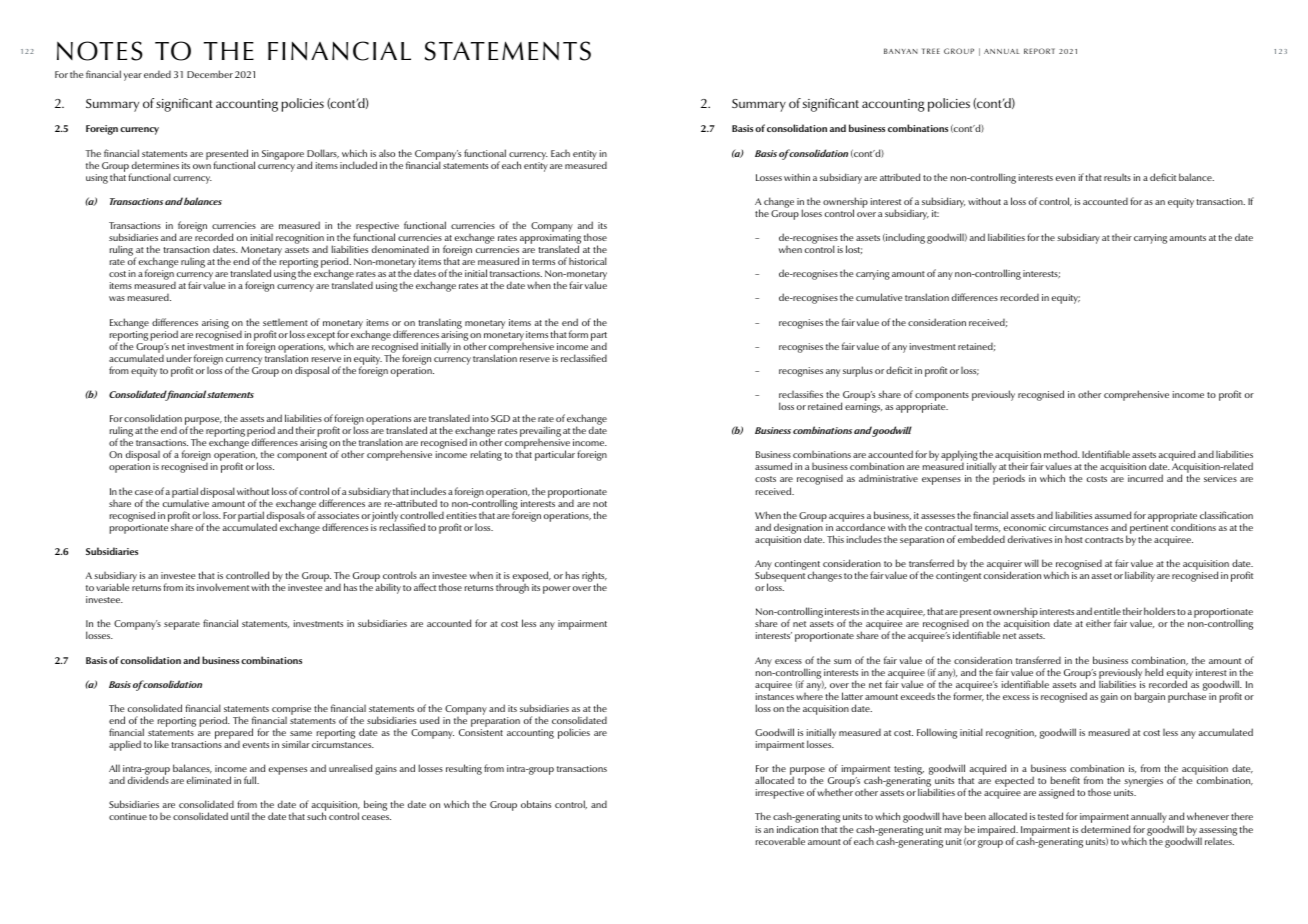  I want to click on obtains, so click(536, 804).
